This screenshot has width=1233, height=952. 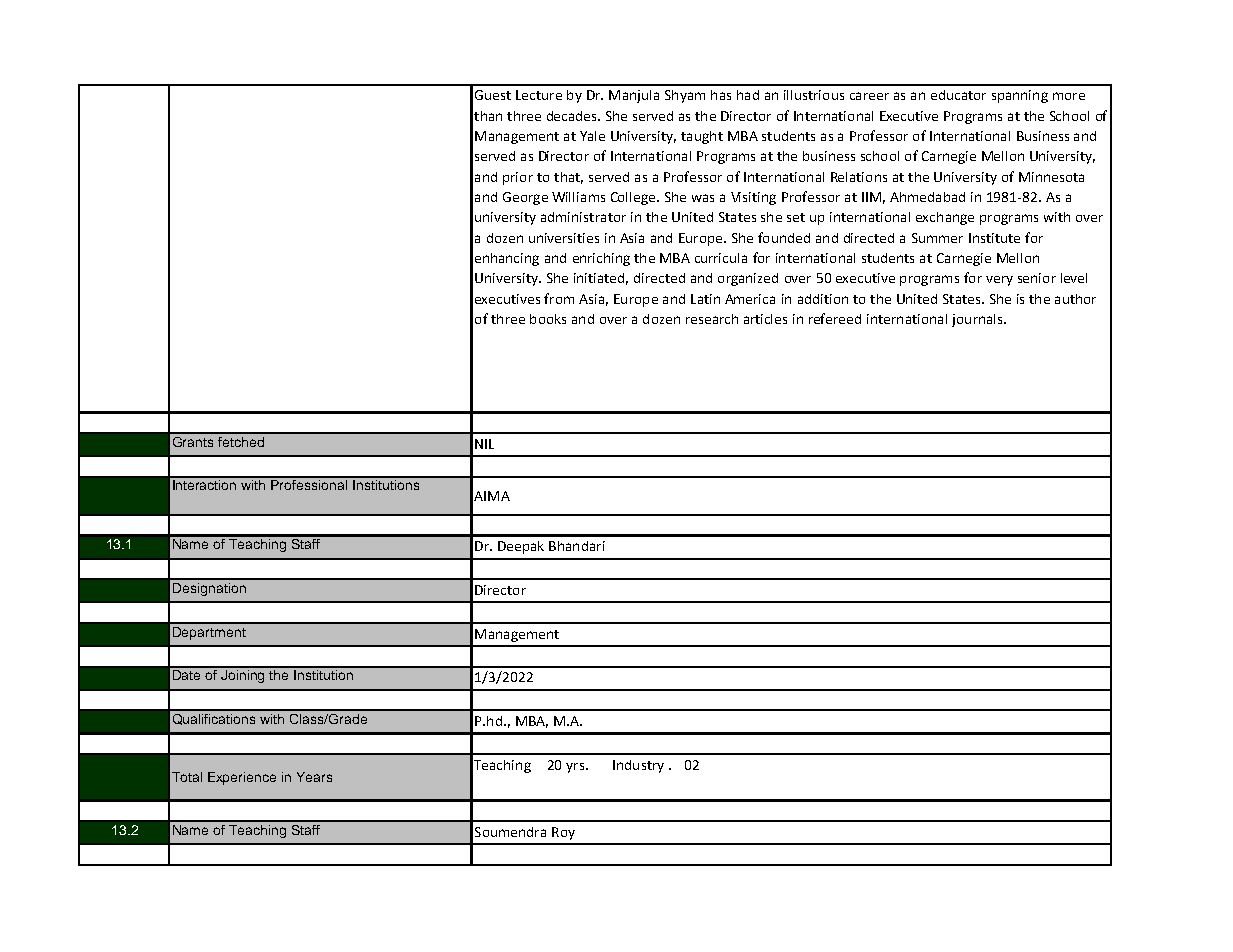 What do you see at coordinates (978, 320) in the screenshot?
I see `journals` at bounding box center [978, 320].
